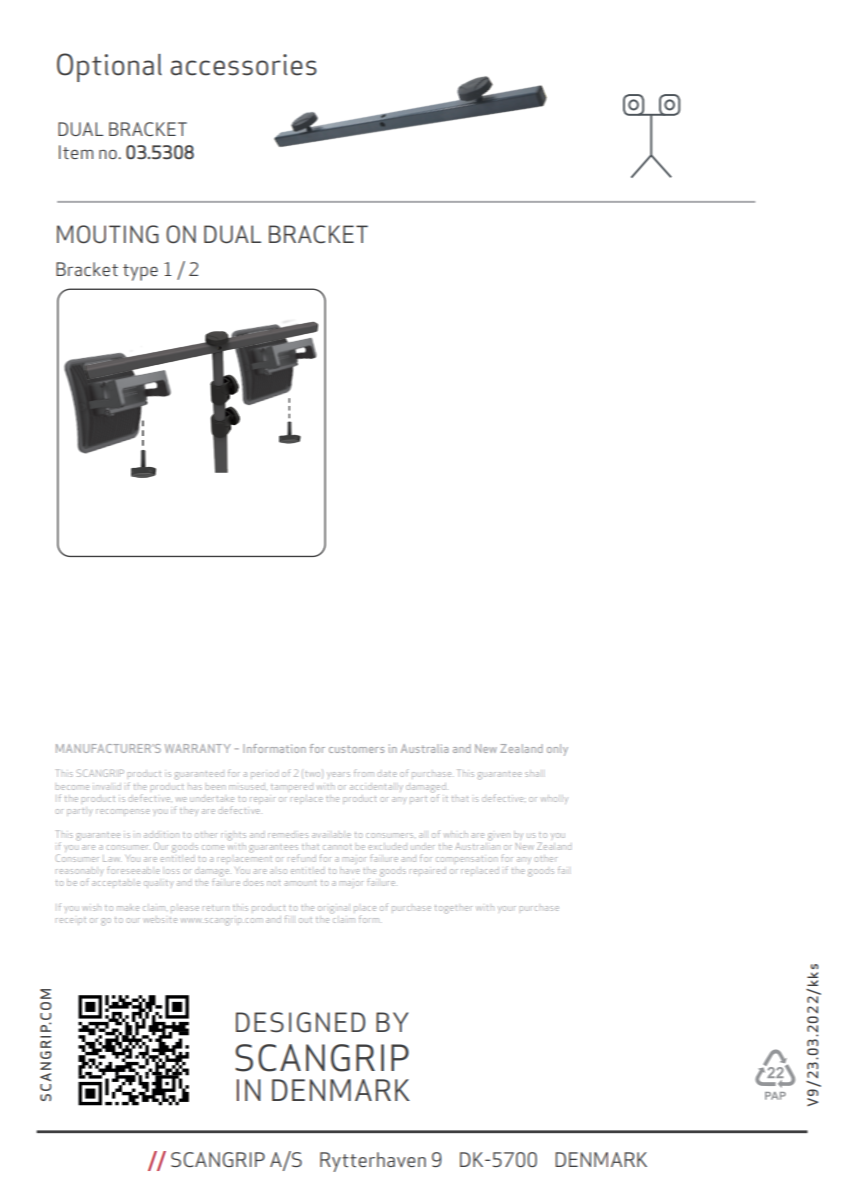 The image size is (846, 1200). I want to click on type, so click(140, 272).
